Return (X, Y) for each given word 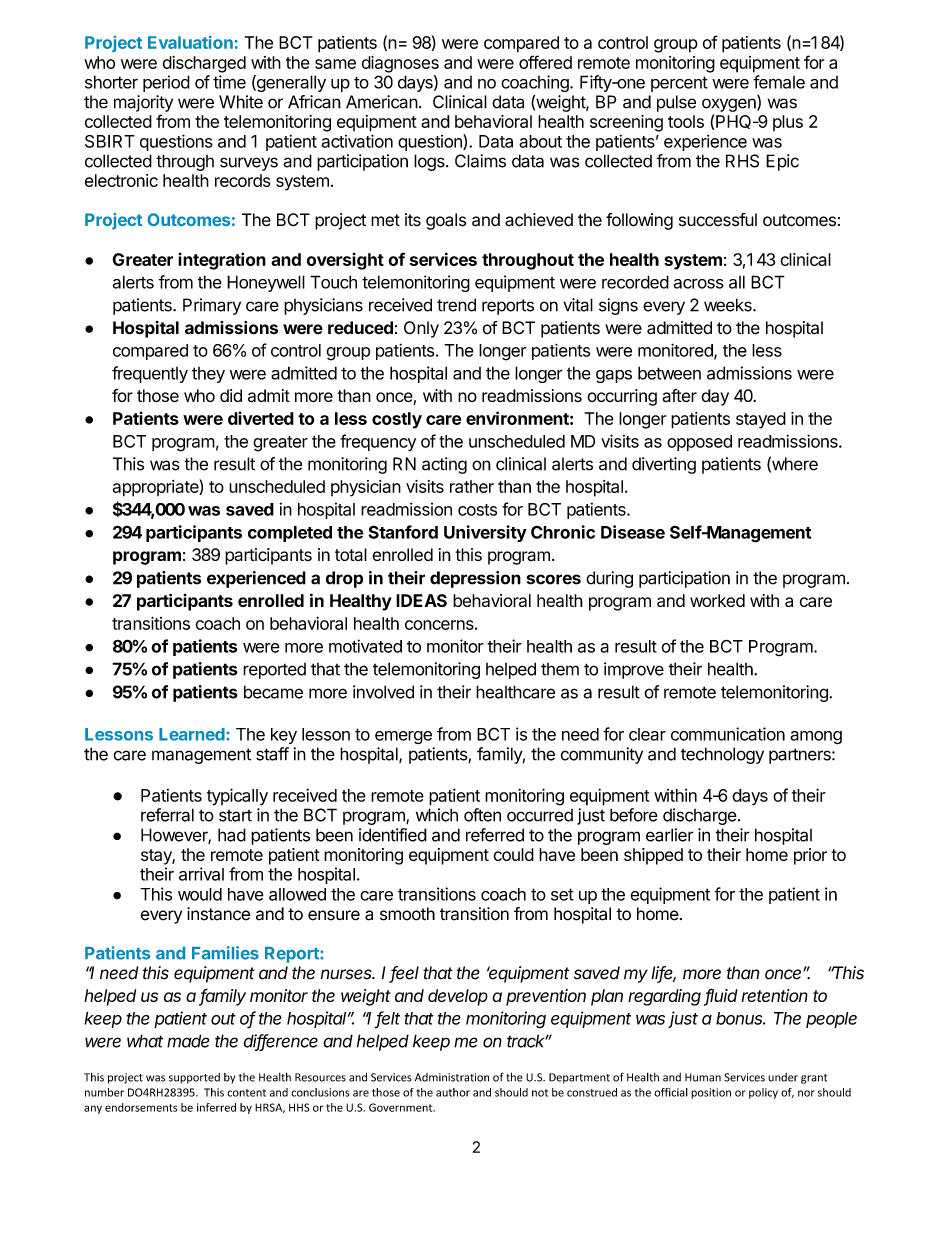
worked (717, 600)
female (779, 82)
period (166, 83)
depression (475, 579)
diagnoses (400, 64)
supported (194, 1078)
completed (290, 534)
